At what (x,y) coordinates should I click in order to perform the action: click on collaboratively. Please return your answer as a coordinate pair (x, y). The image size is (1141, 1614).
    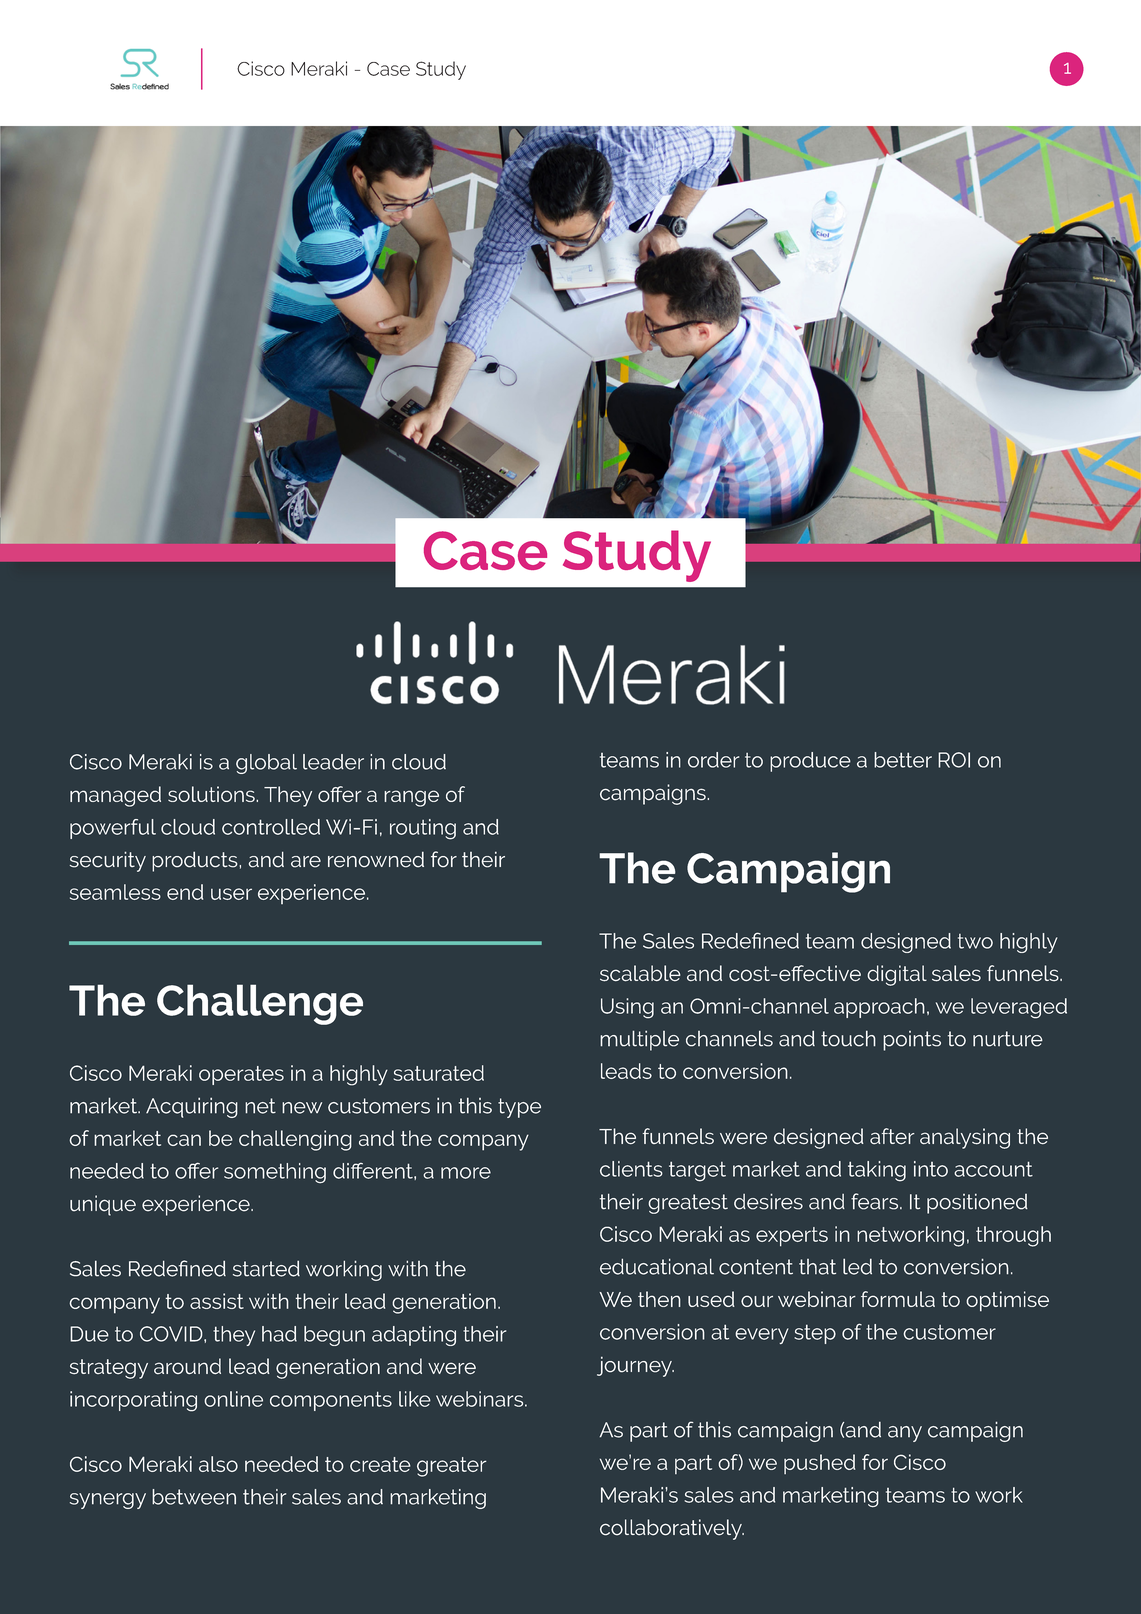
    Looking at the image, I should click on (672, 1529).
